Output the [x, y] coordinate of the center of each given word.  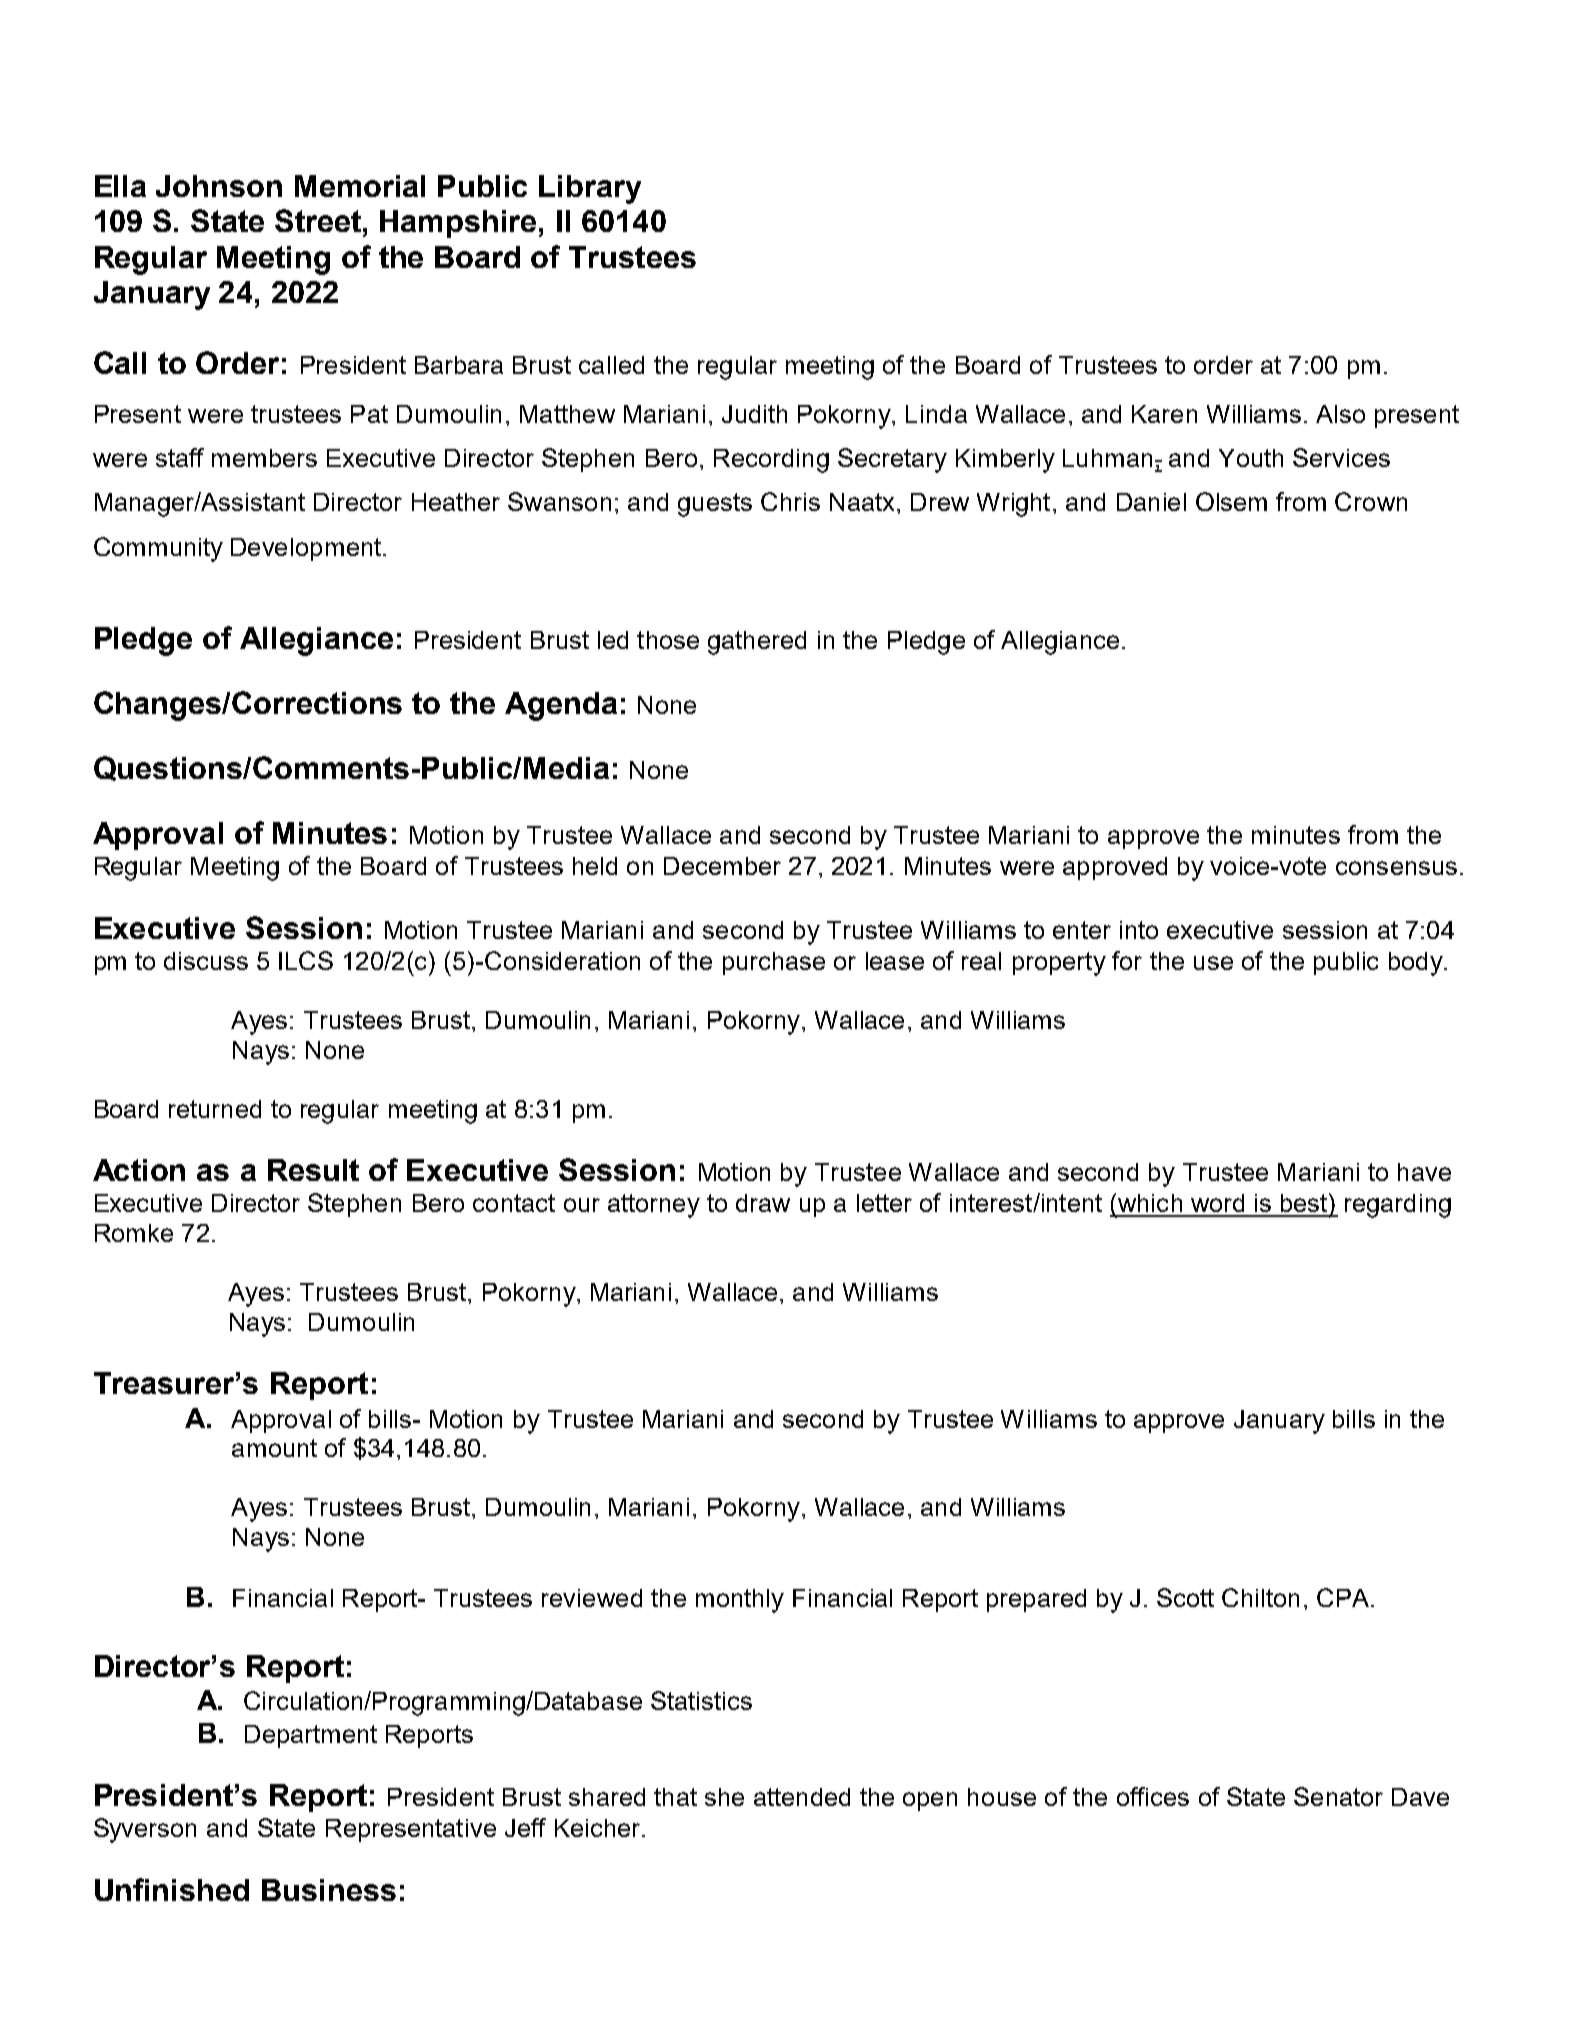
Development [306, 549]
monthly [740, 1601]
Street [319, 220]
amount [274, 1448]
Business [329, 1890]
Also [1340, 414]
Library [590, 189]
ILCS [306, 960]
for [1127, 960]
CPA [1344, 1597]
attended [802, 1797]
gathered [757, 643]
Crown [1371, 501]
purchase [774, 963]
